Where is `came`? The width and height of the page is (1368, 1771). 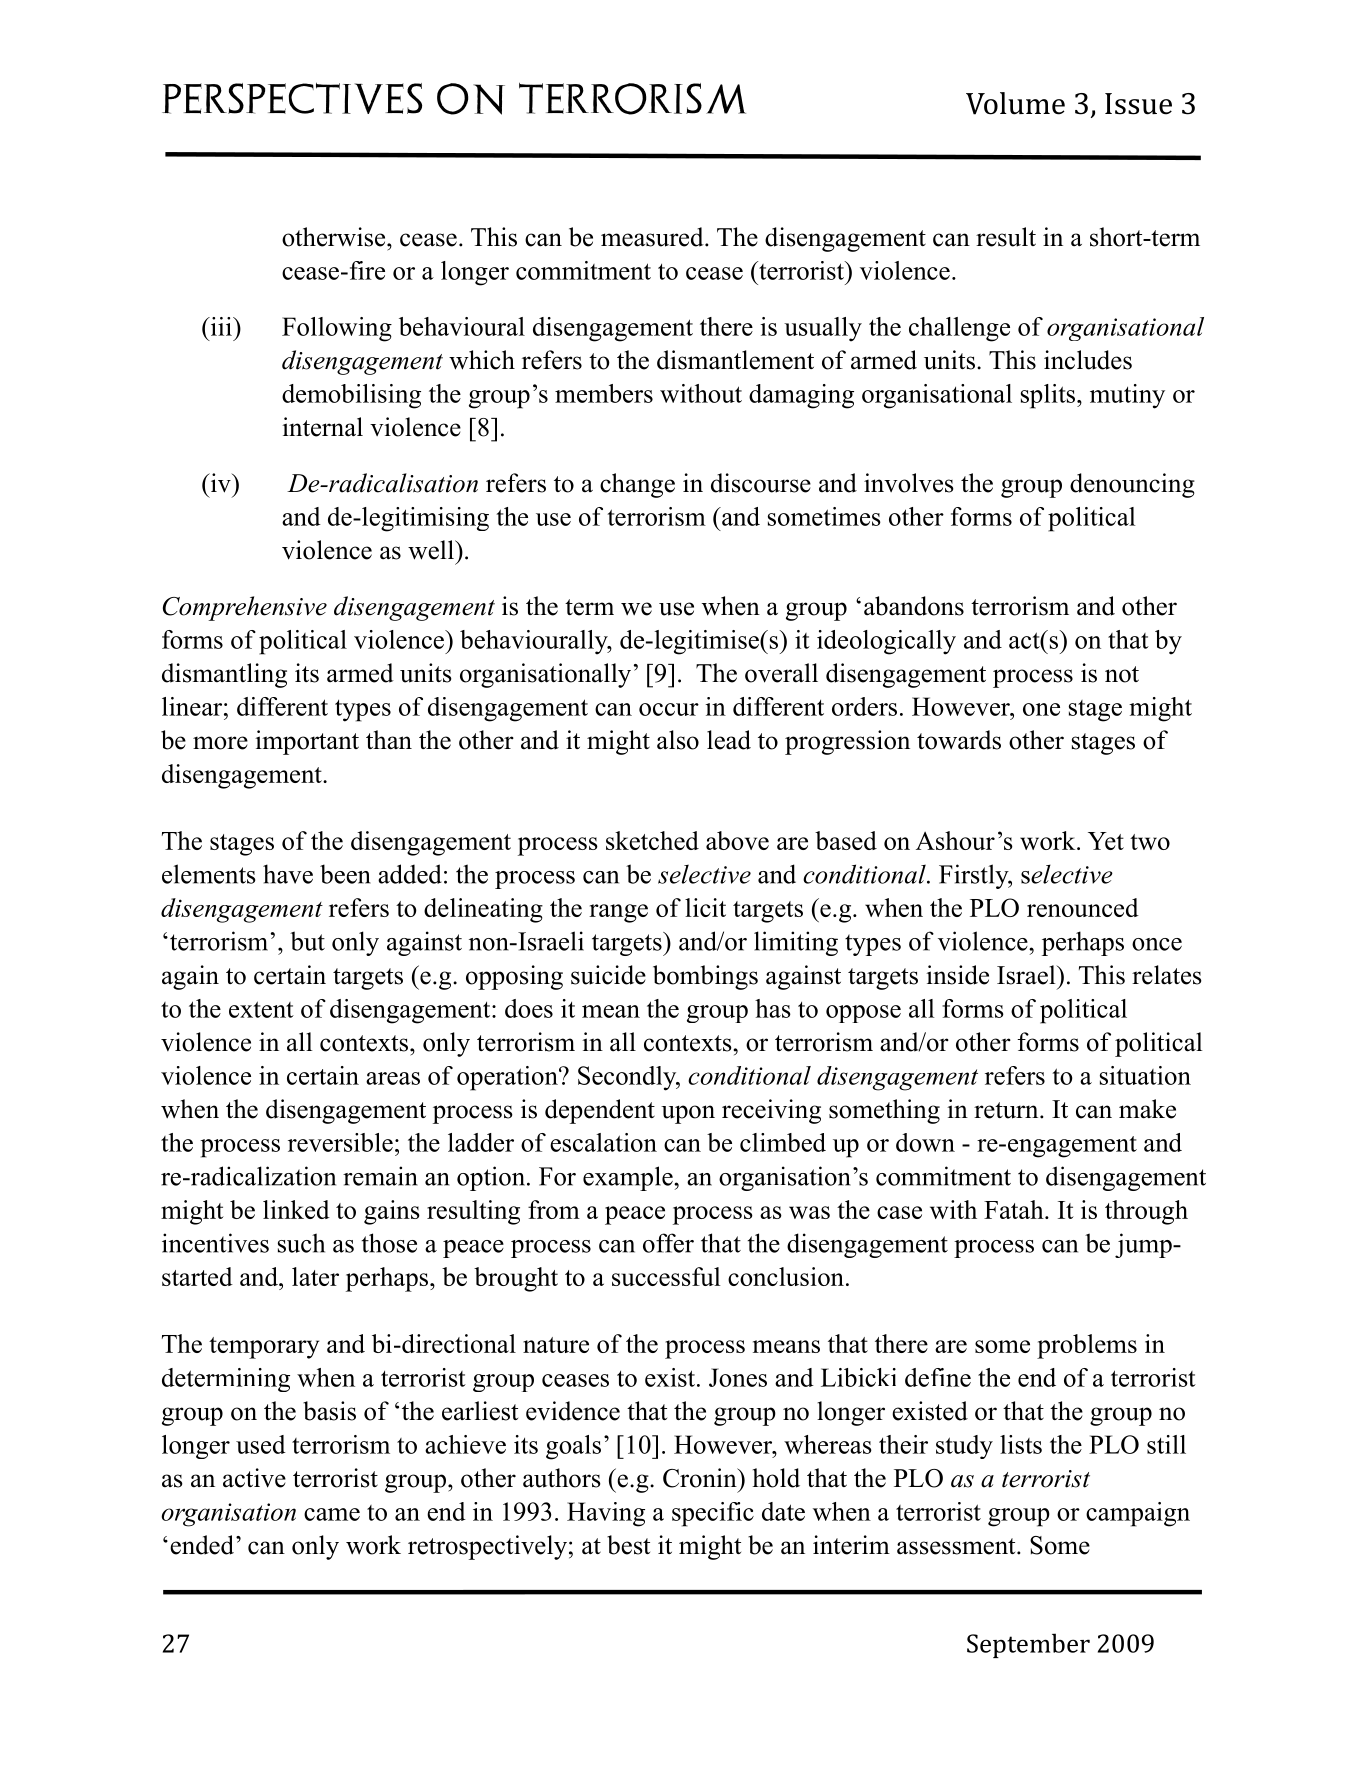 came is located at coordinates (332, 1514).
